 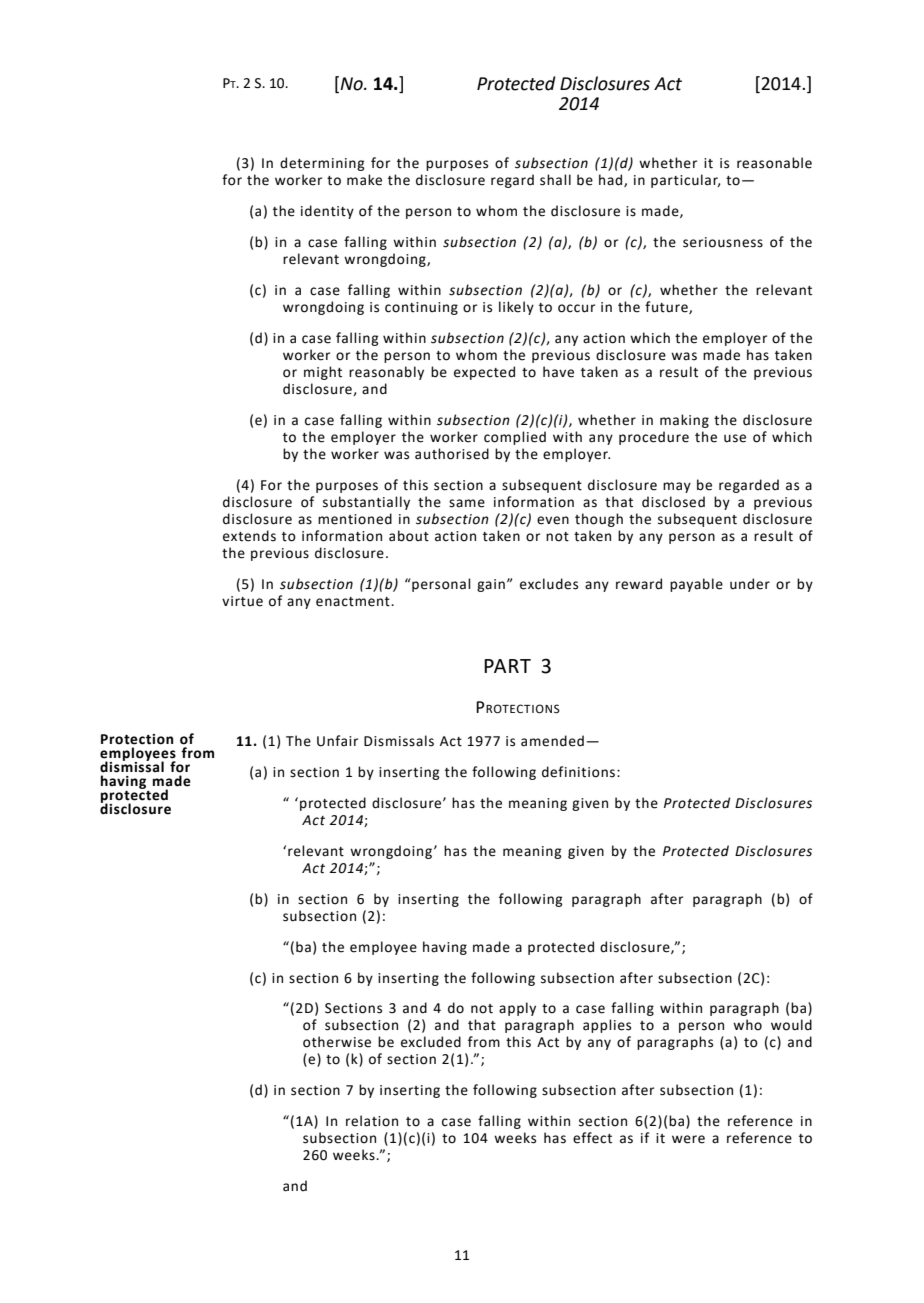 What do you see at coordinates (677, 487) in the document?
I see `may` at bounding box center [677, 487].
